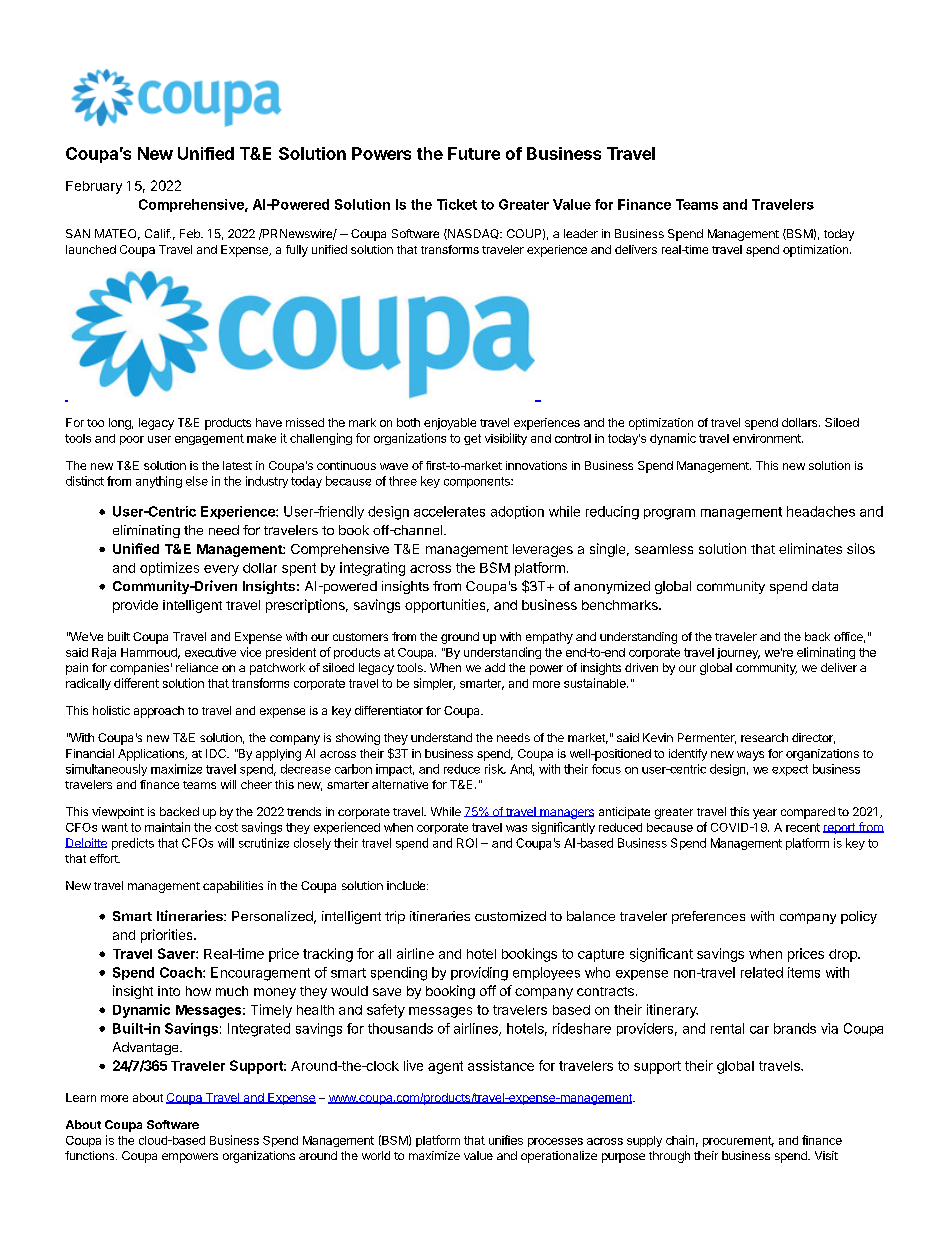 The height and width of the page is (1233, 952). Describe the element at coordinates (738, 653) in the page. I see `journey` at that location.
